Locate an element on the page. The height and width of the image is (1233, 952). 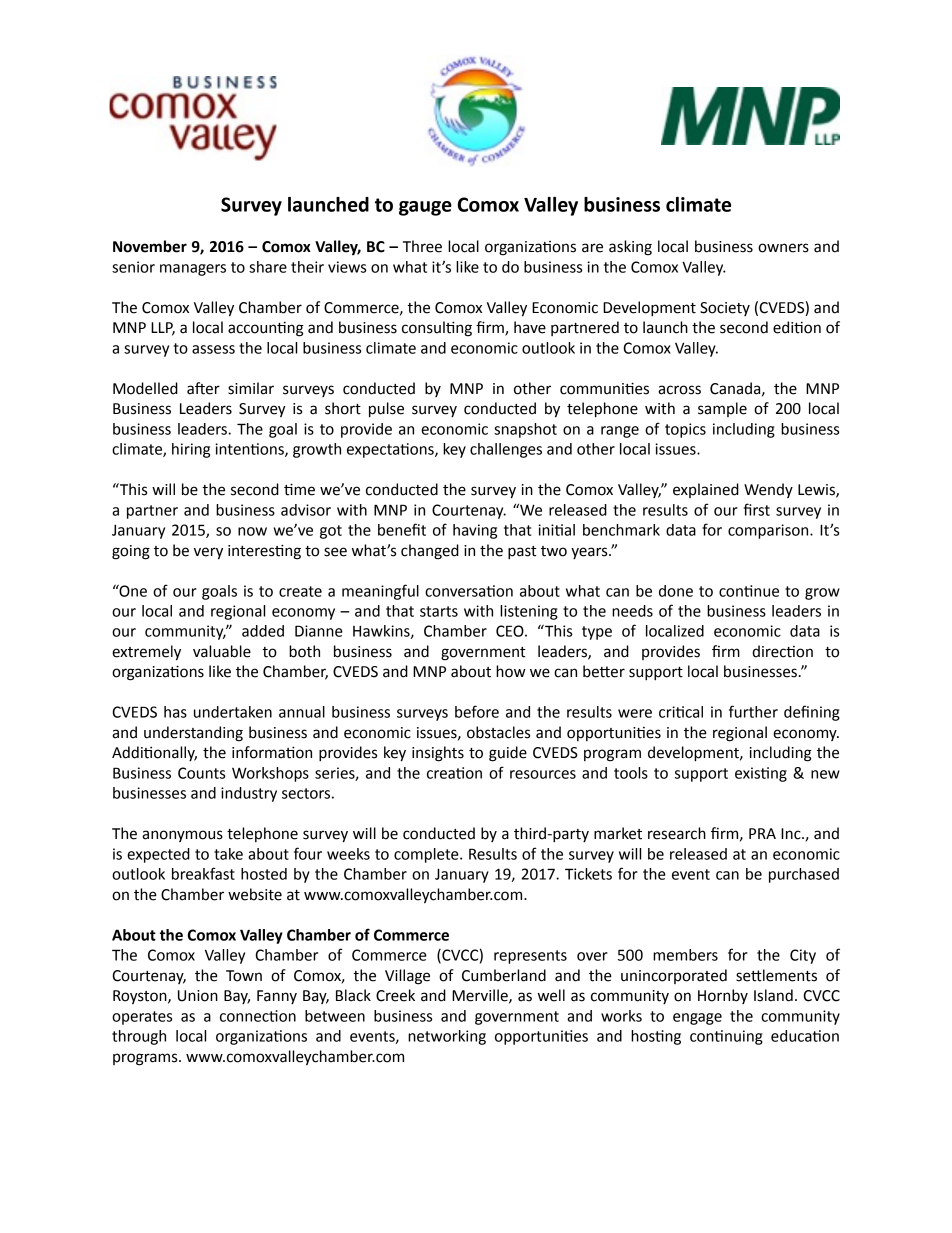
now is located at coordinates (252, 531).
